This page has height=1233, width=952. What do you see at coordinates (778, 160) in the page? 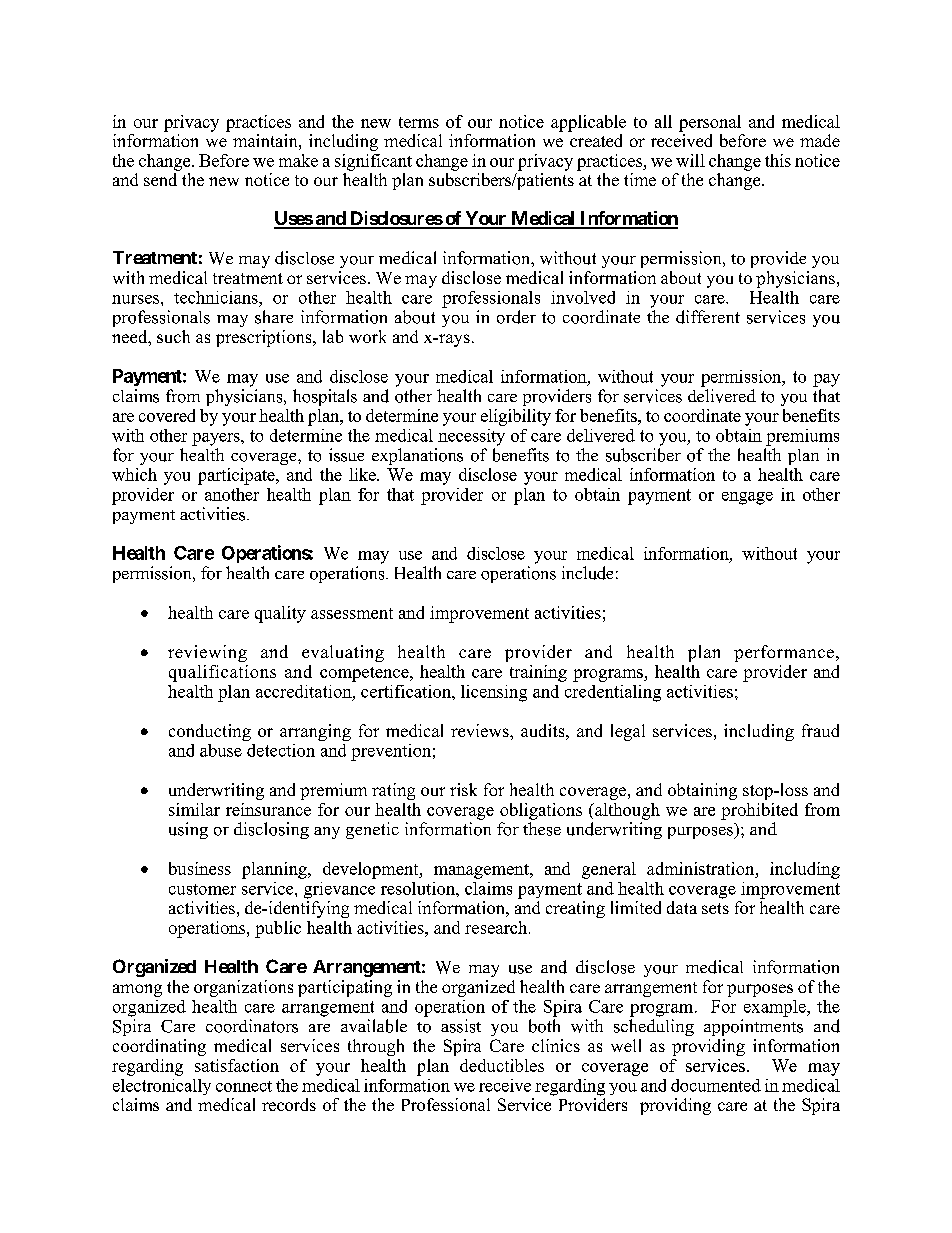
I see `this` at bounding box center [778, 160].
